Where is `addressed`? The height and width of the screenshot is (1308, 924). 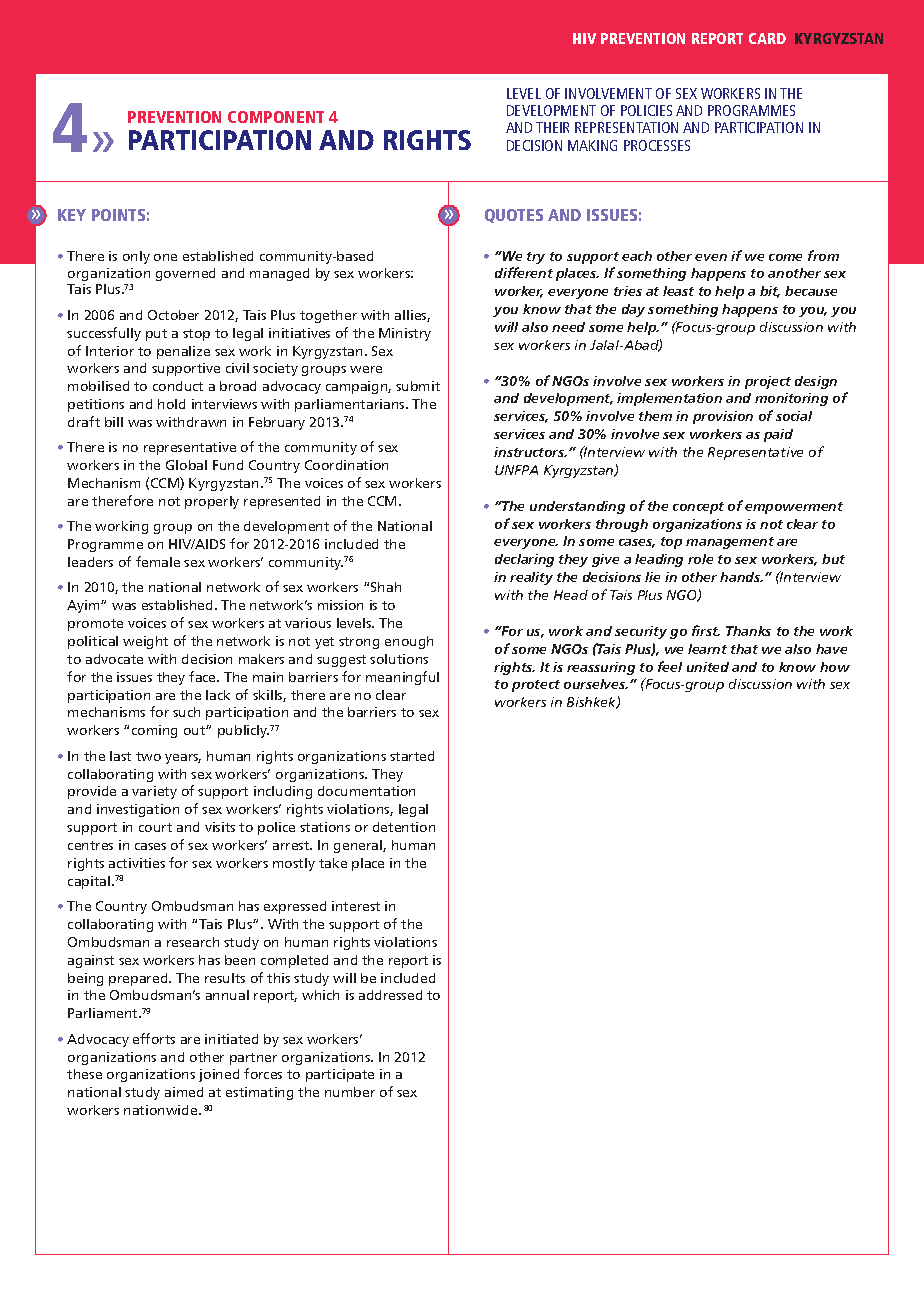
addressed is located at coordinates (390, 995).
